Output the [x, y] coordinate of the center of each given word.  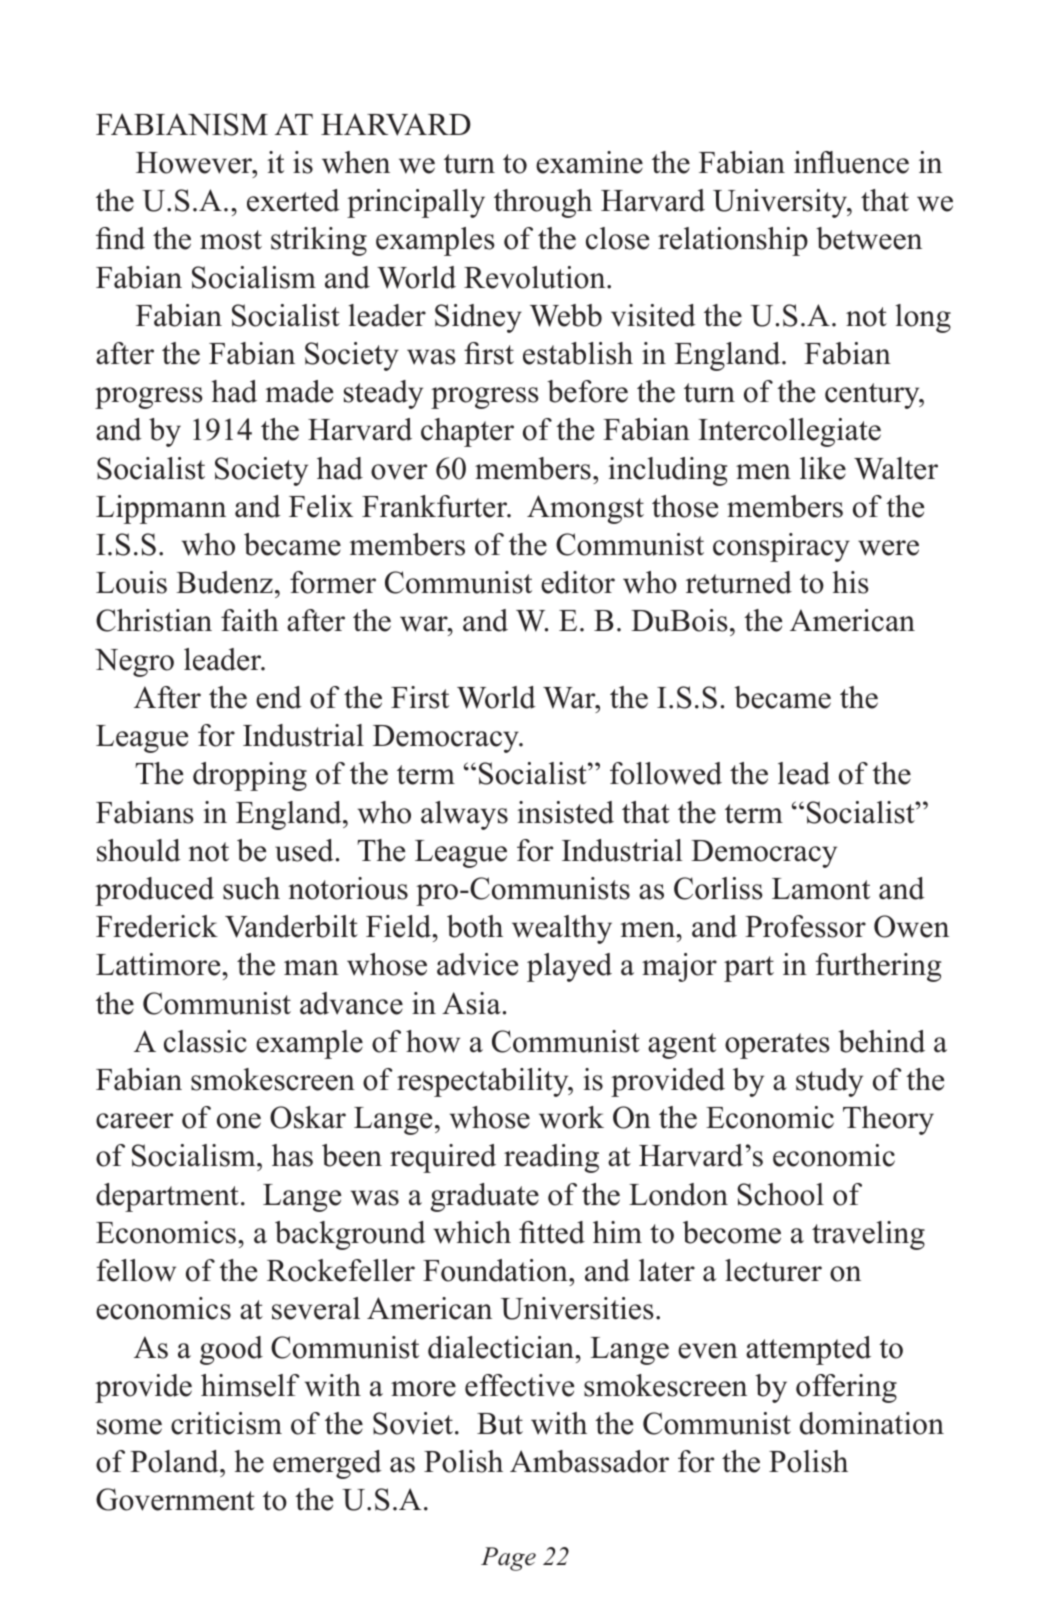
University [781, 203]
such [251, 888]
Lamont [821, 889]
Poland [175, 1461]
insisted [565, 812]
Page [508, 1559]
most [231, 240]
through [543, 203]
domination [872, 1423]
